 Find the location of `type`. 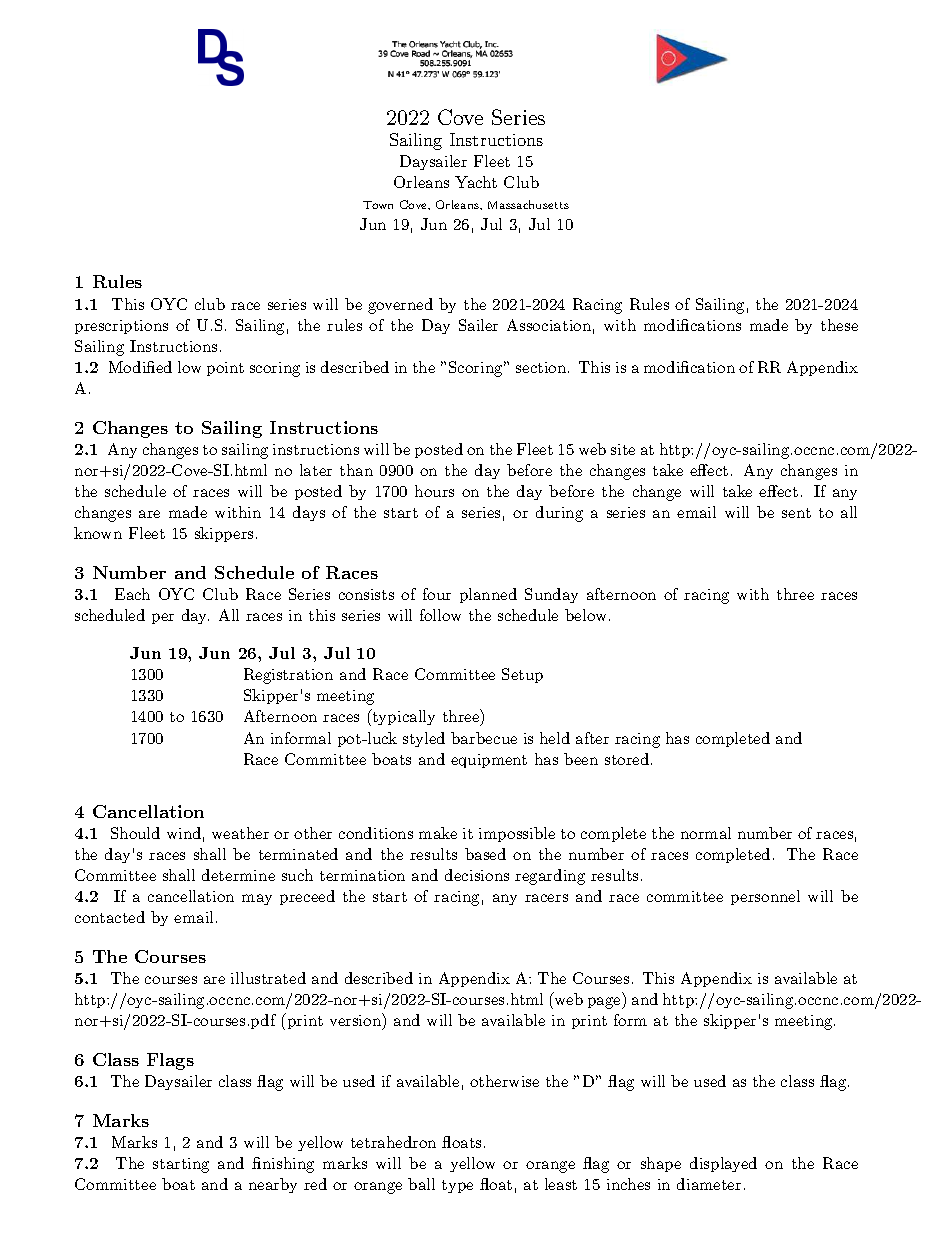

type is located at coordinates (457, 1186).
